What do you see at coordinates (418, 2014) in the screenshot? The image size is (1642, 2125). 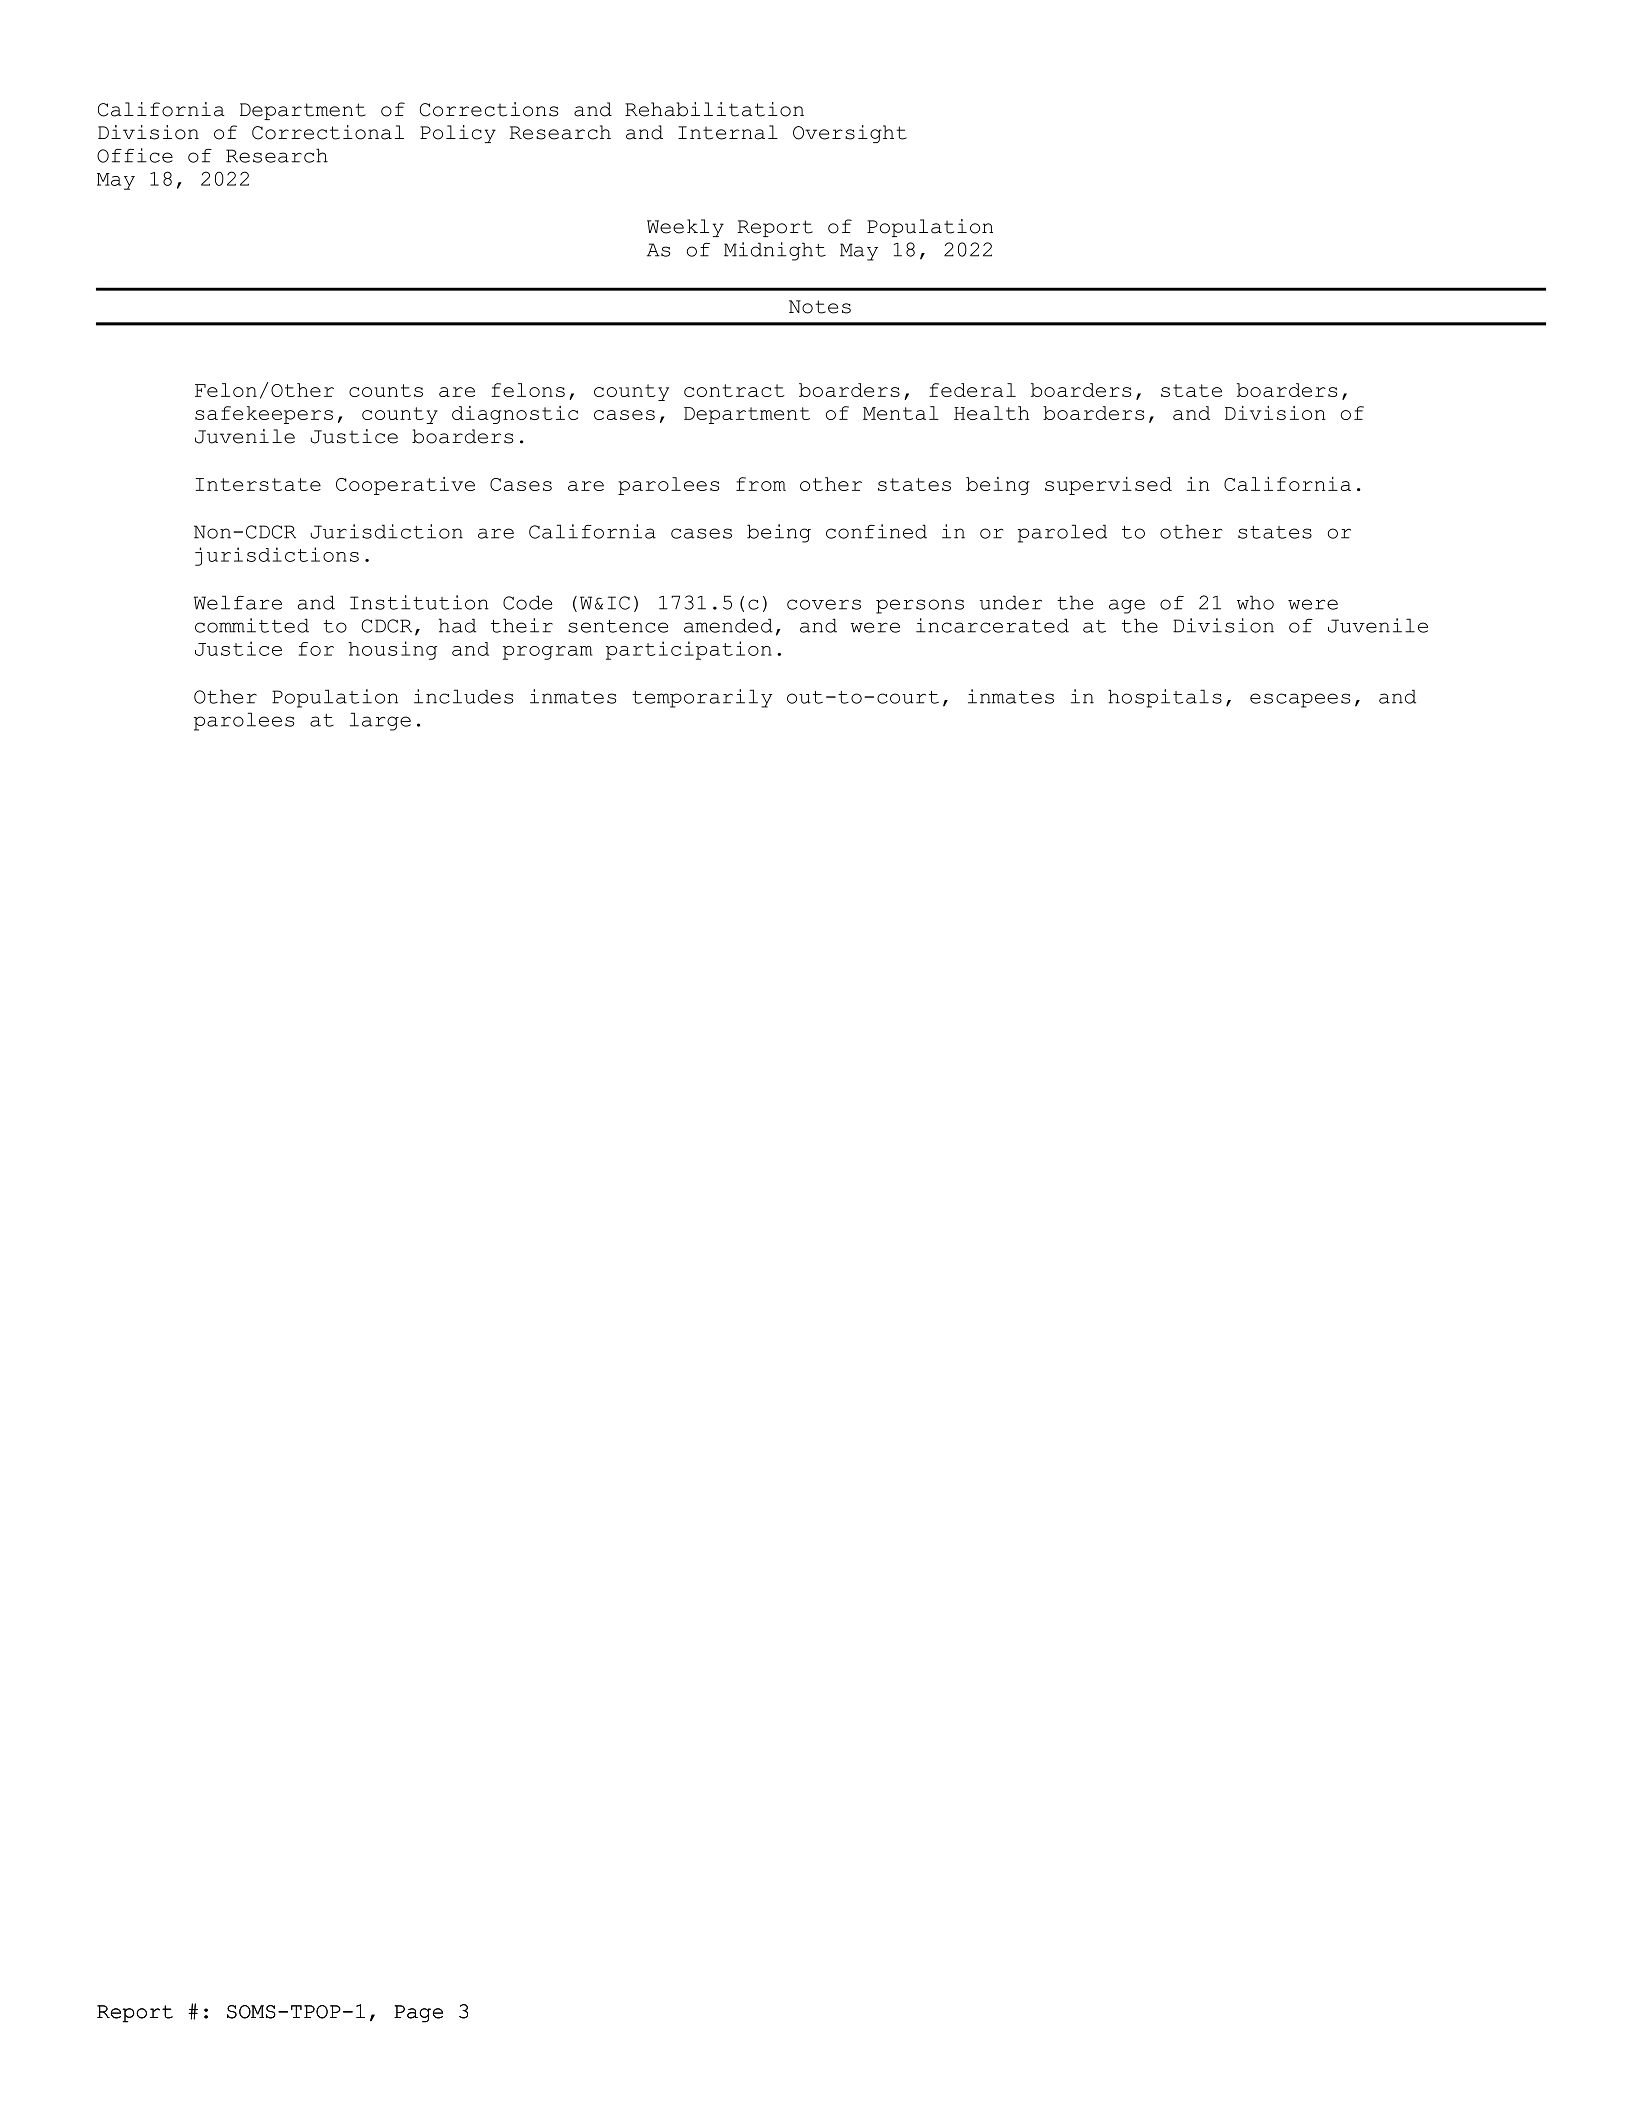 I see `Page` at bounding box center [418, 2014].
